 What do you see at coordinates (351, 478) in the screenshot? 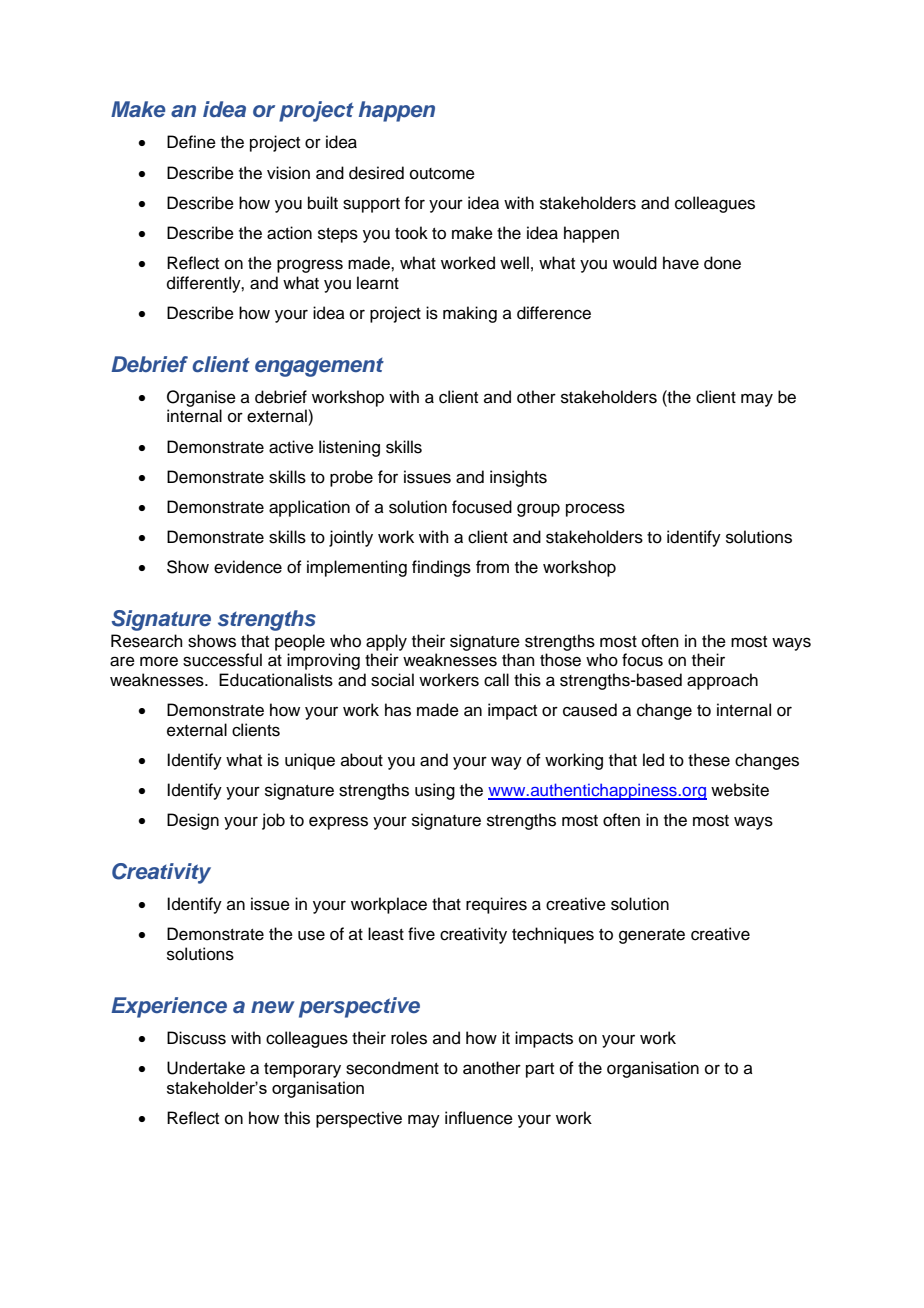
I see `probe` at bounding box center [351, 478].
